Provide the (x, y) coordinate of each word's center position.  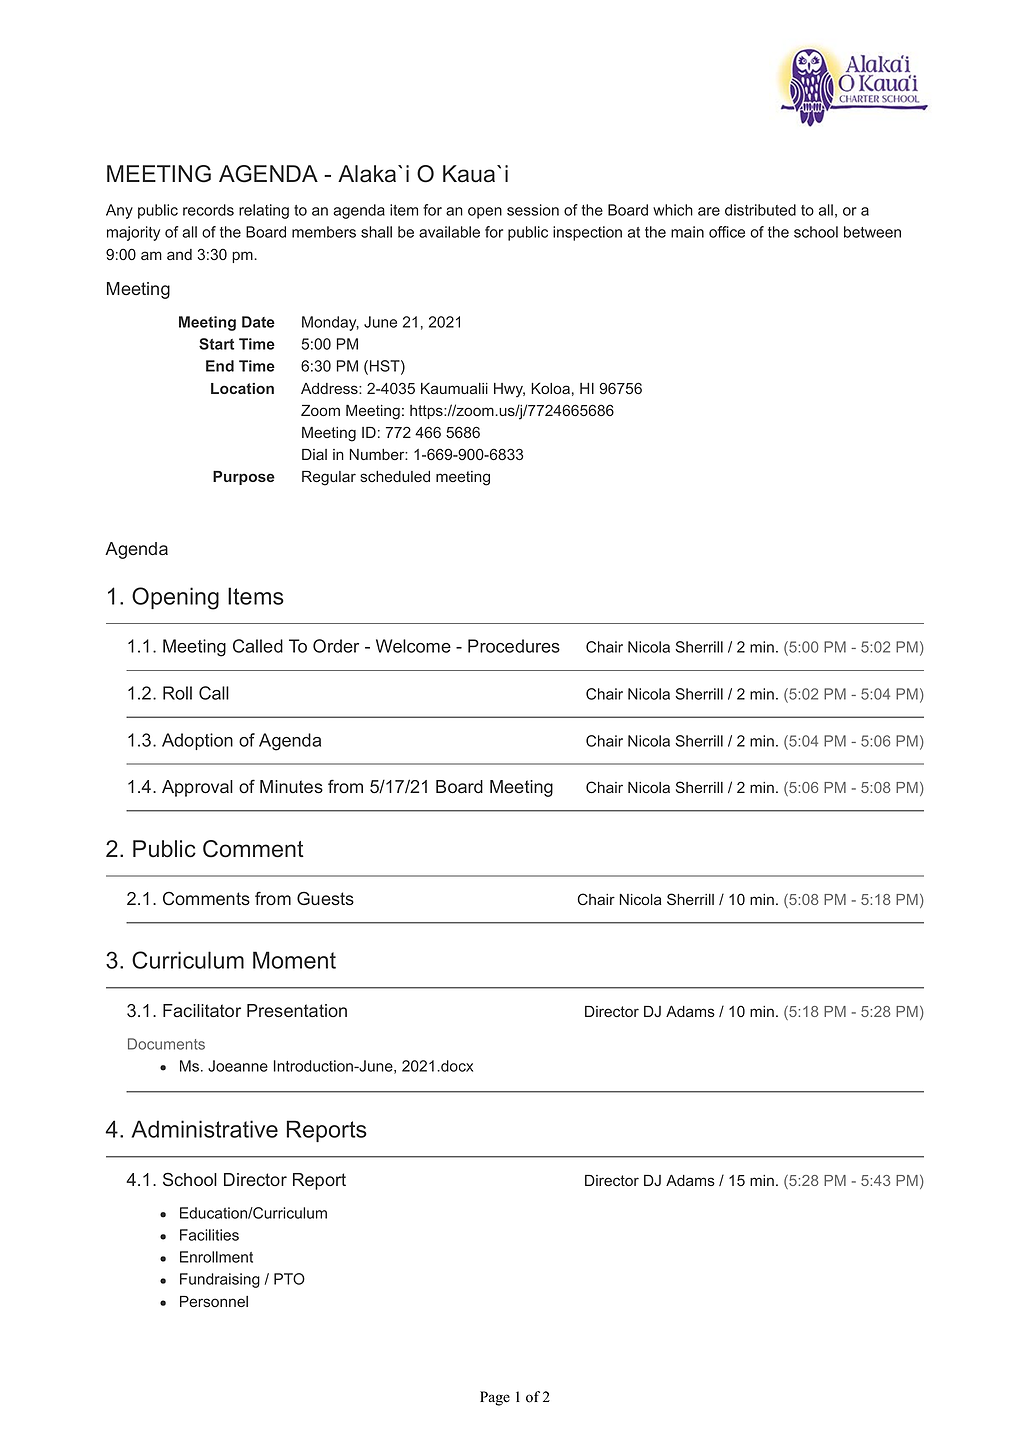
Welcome (413, 646)
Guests (325, 898)
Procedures (514, 646)
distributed (760, 210)
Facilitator (202, 1011)
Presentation (297, 1011)
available (449, 232)
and (179, 254)
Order (336, 646)
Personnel (214, 1301)
